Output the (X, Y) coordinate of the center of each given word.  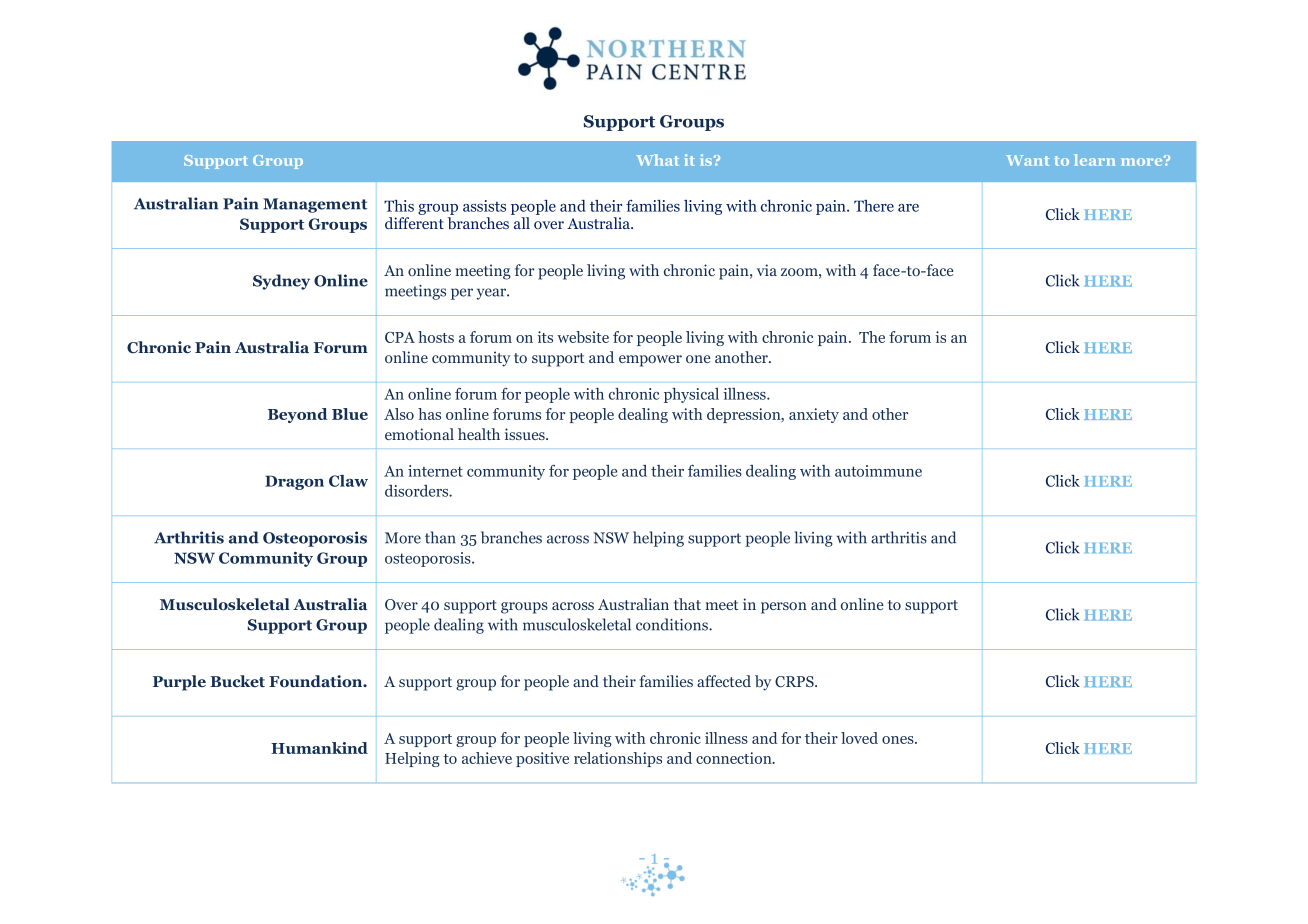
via (767, 270)
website (583, 337)
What (657, 160)
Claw (348, 481)
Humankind (319, 748)
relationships (618, 759)
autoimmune (878, 471)
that (687, 604)
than (440, 537)
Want (1027, 160)
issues (526, 434)
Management (315, 205)
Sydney (281, 282)
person (784, 608)
